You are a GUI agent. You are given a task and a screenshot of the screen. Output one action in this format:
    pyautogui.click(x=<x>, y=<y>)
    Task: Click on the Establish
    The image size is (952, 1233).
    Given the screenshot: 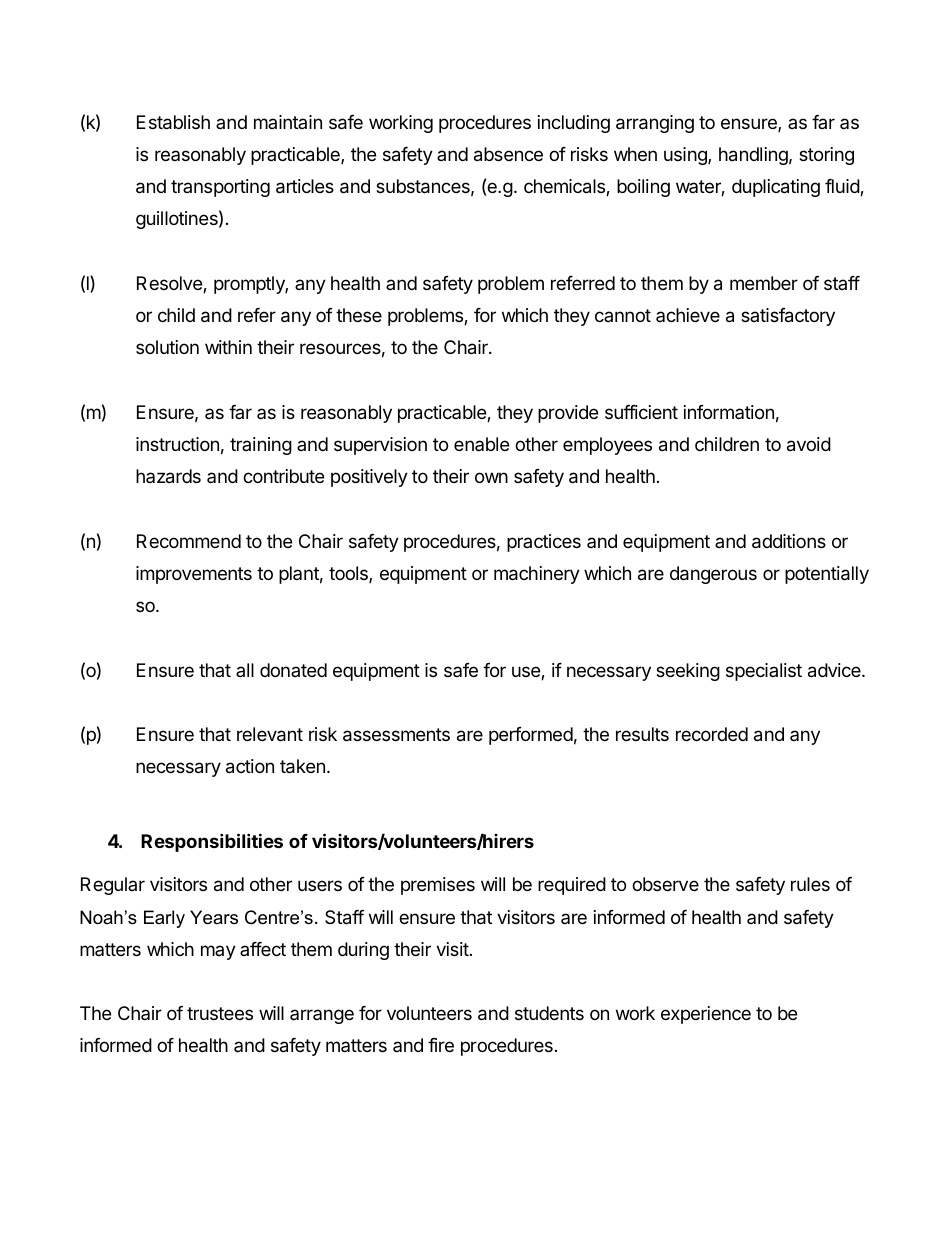 What is the action you would take?
    pyautogui.click(x=173, y=122)
